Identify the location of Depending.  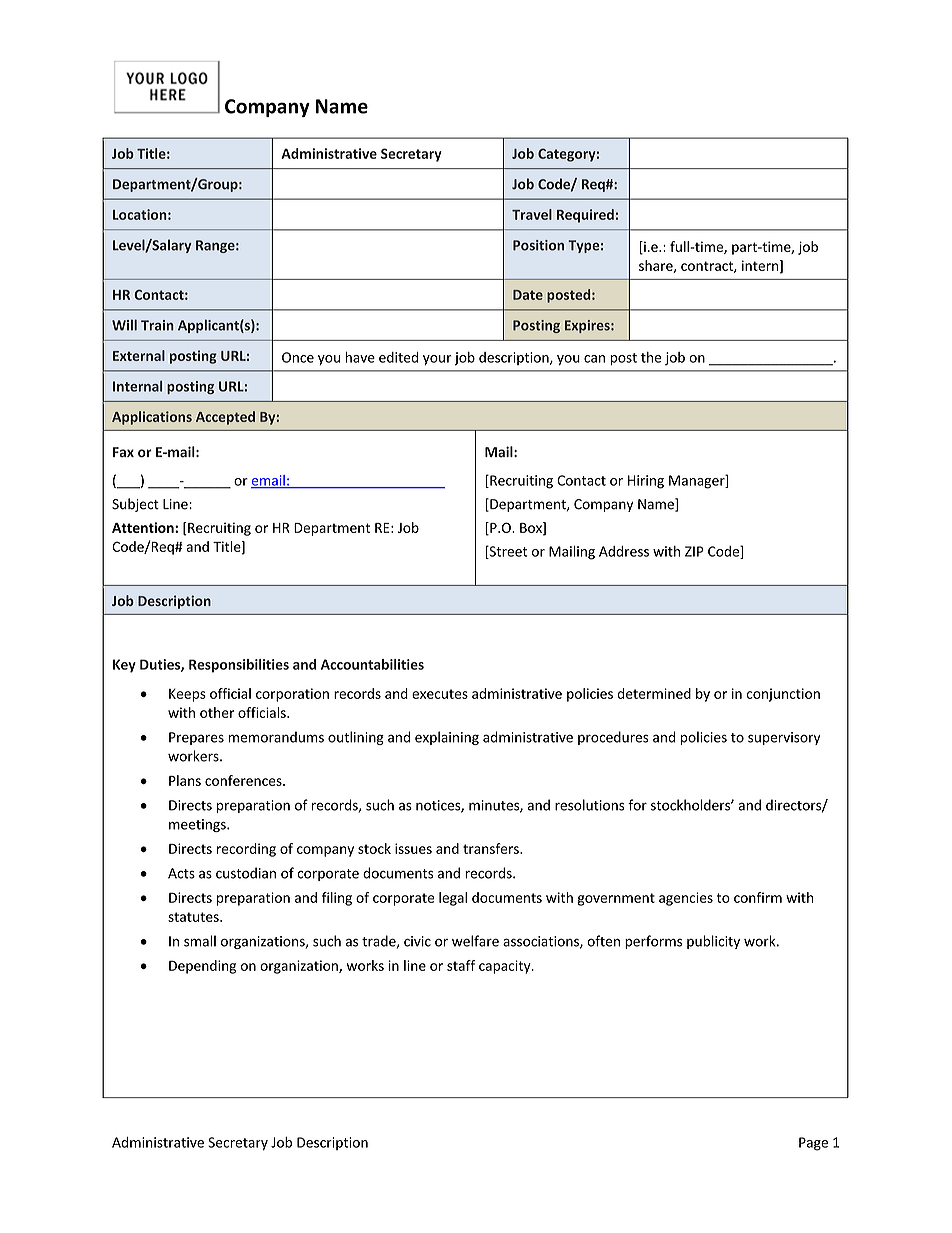
(202, 967).
